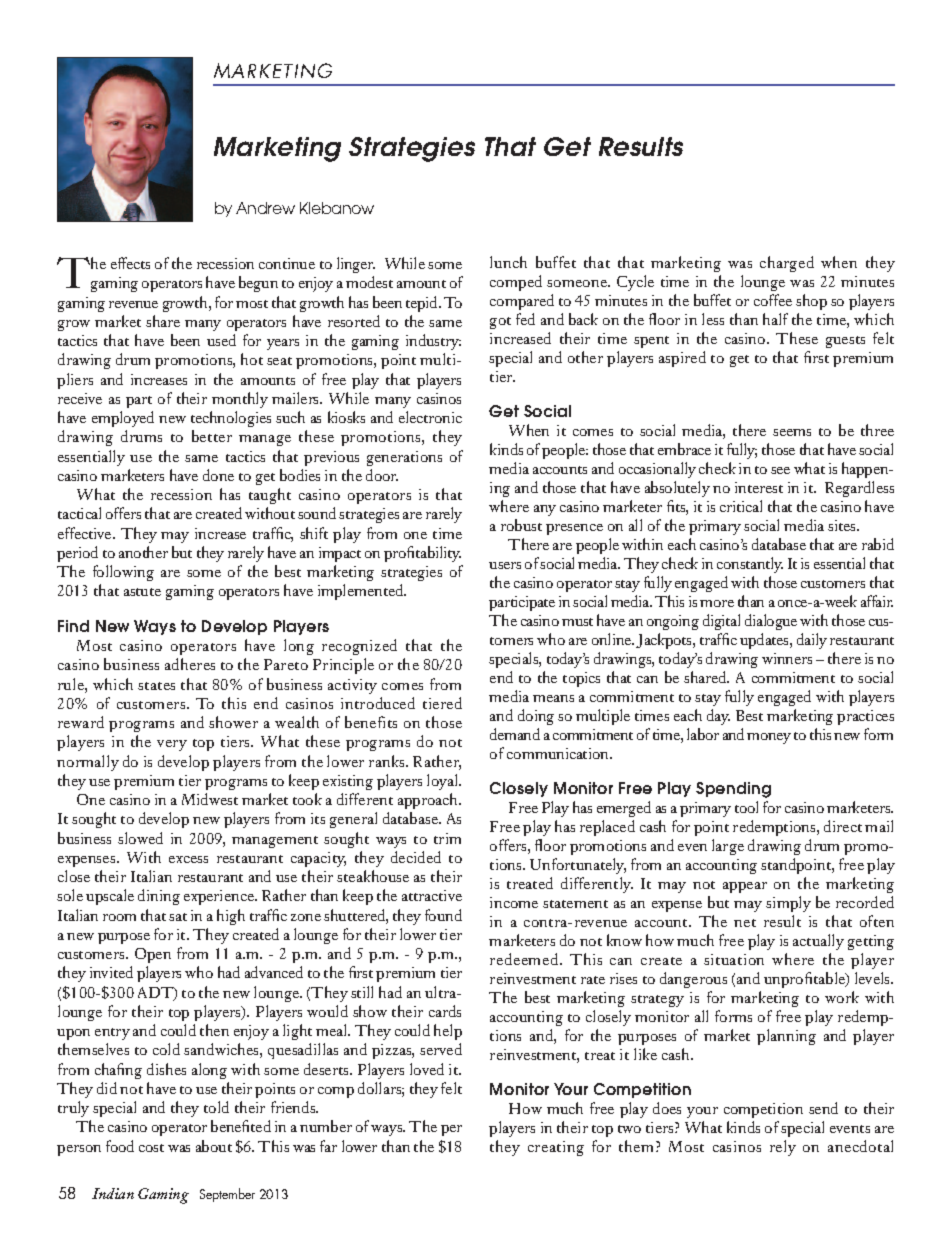 The width and height of the document is (952, 1237). What do you see at coordinates (508, 262) in the document?
I see `lunch` at bounding box center [508, 262].
